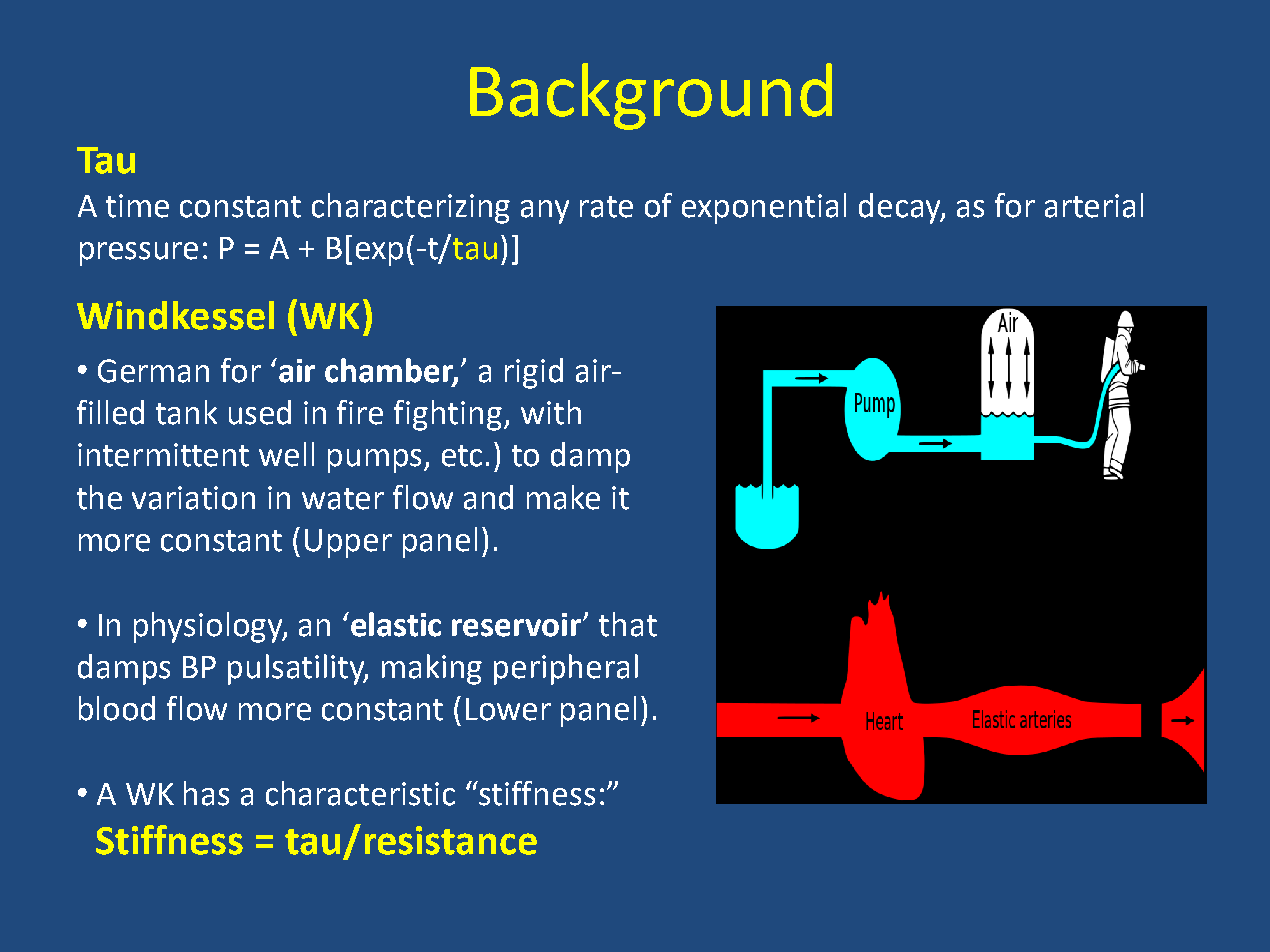 The image size is (1270, 952). Describe the element at coordinates (137, 206) in the screenshot. I see `time` at that location.
